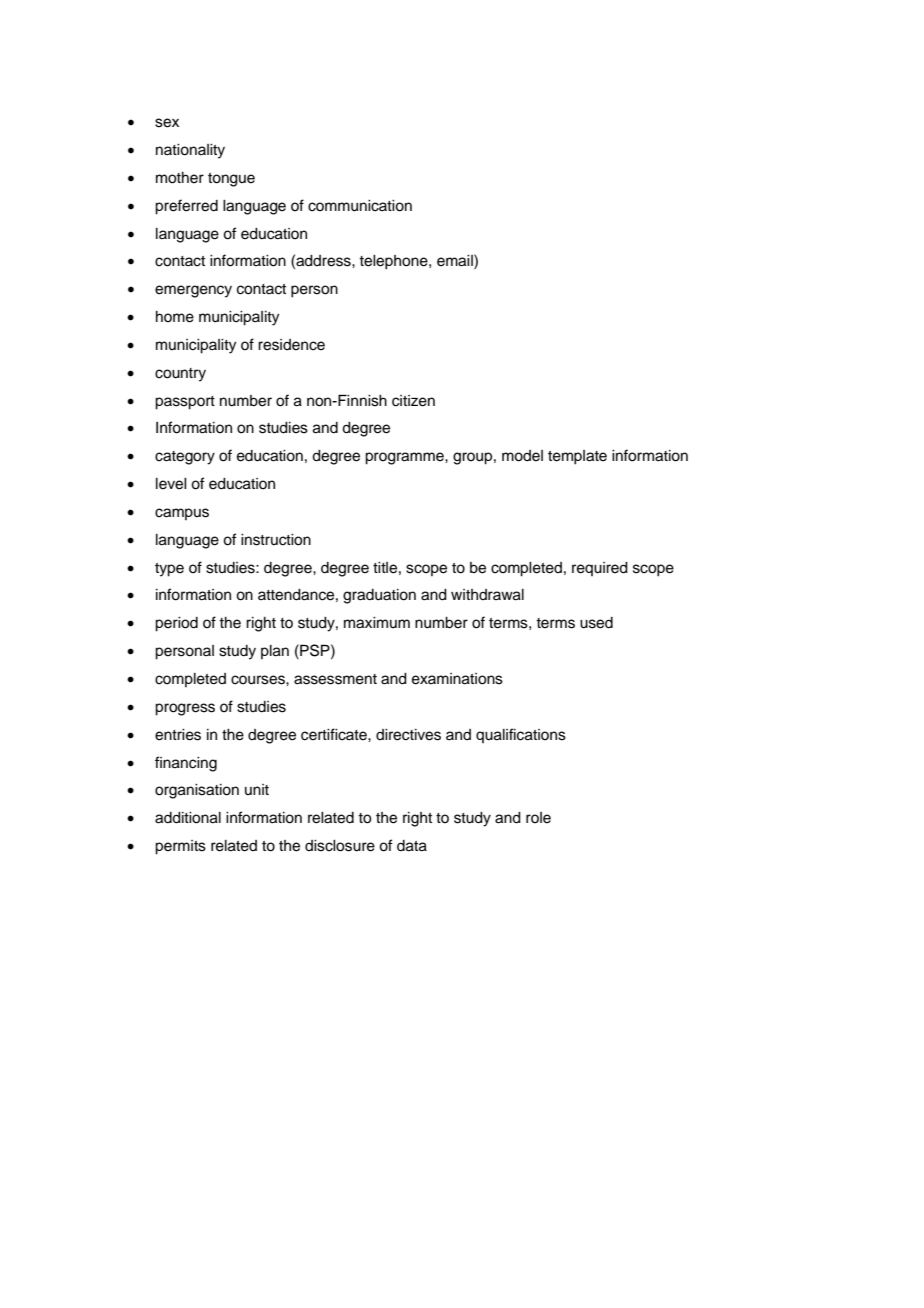  What do you see at coordinates (188, 818) in the screenshot?
I see `additional` at bounding box center [188, 818].
